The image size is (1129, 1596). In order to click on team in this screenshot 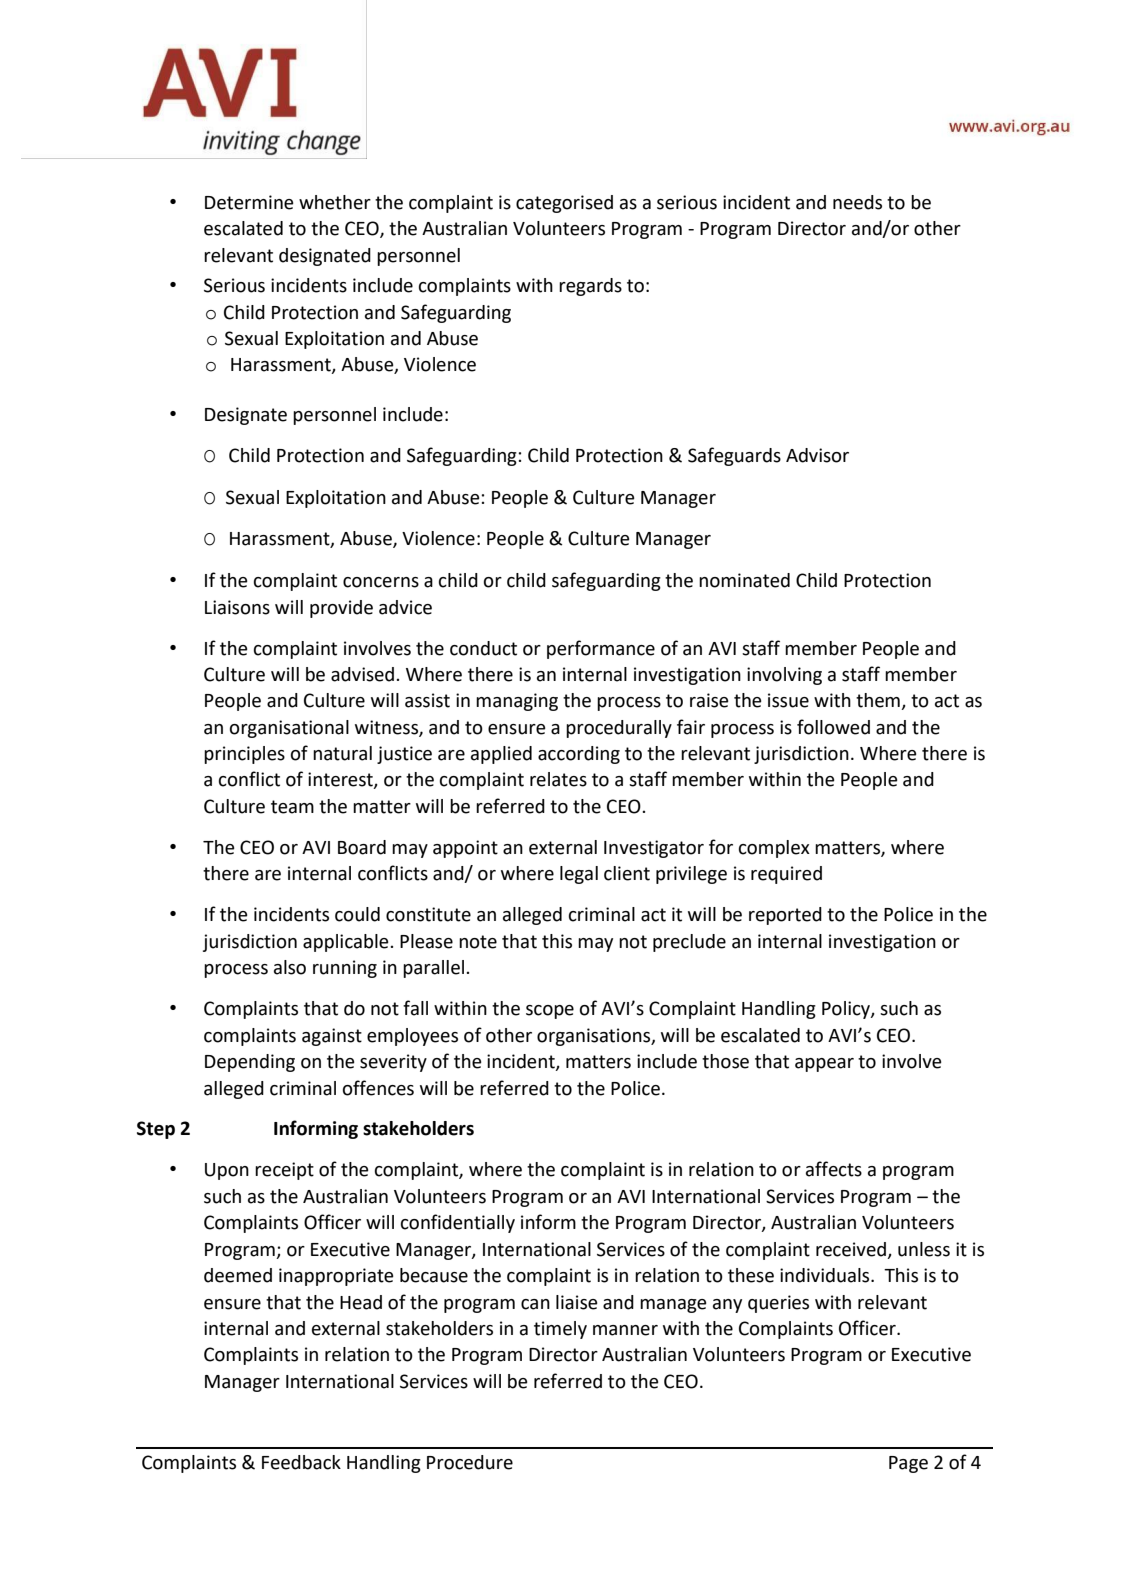, I will do `click(292, 807)`.
